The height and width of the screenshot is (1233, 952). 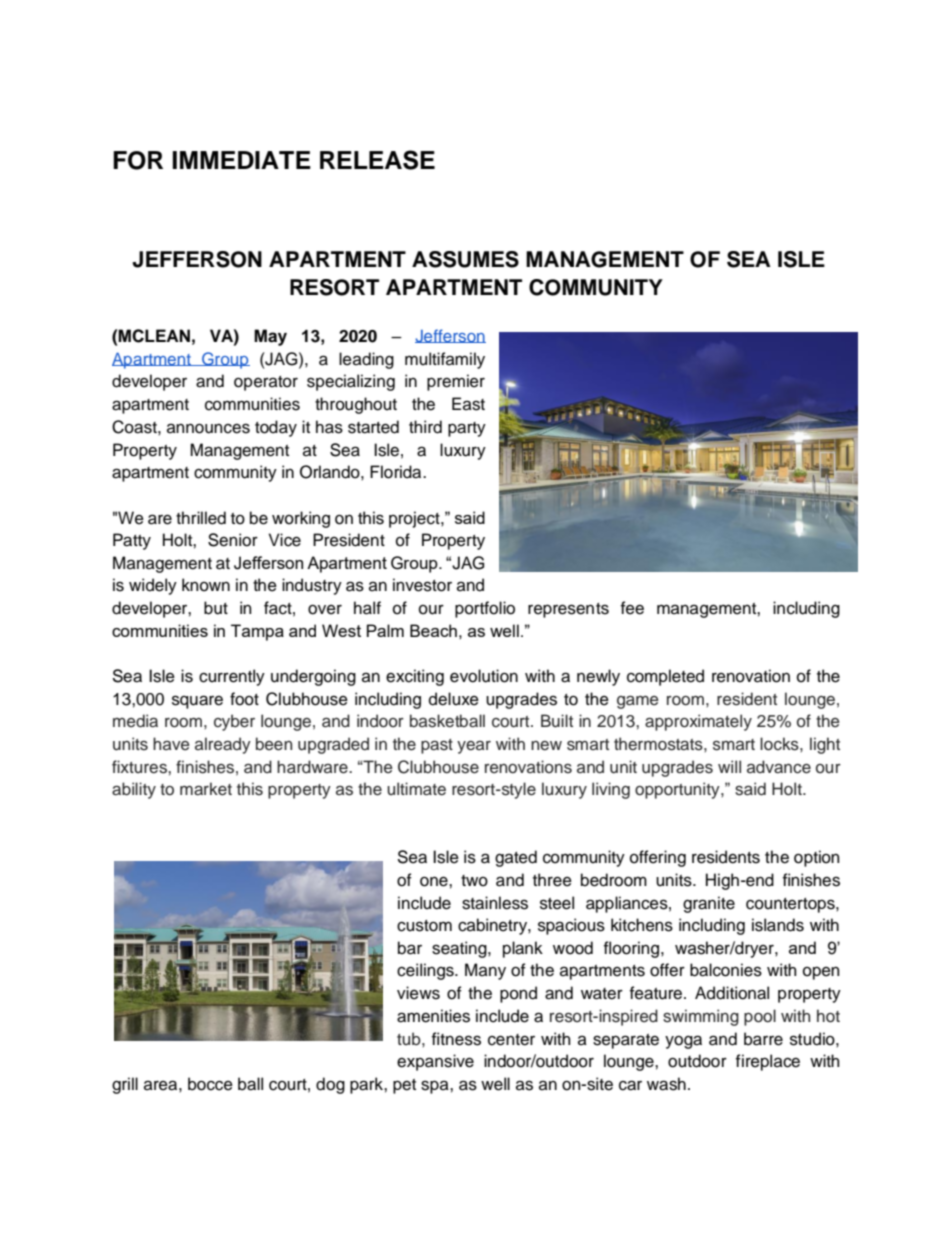 What do you see at coordinates (729, 766) in the screenshot?
I see `will` at bounding box center [729, 766].
